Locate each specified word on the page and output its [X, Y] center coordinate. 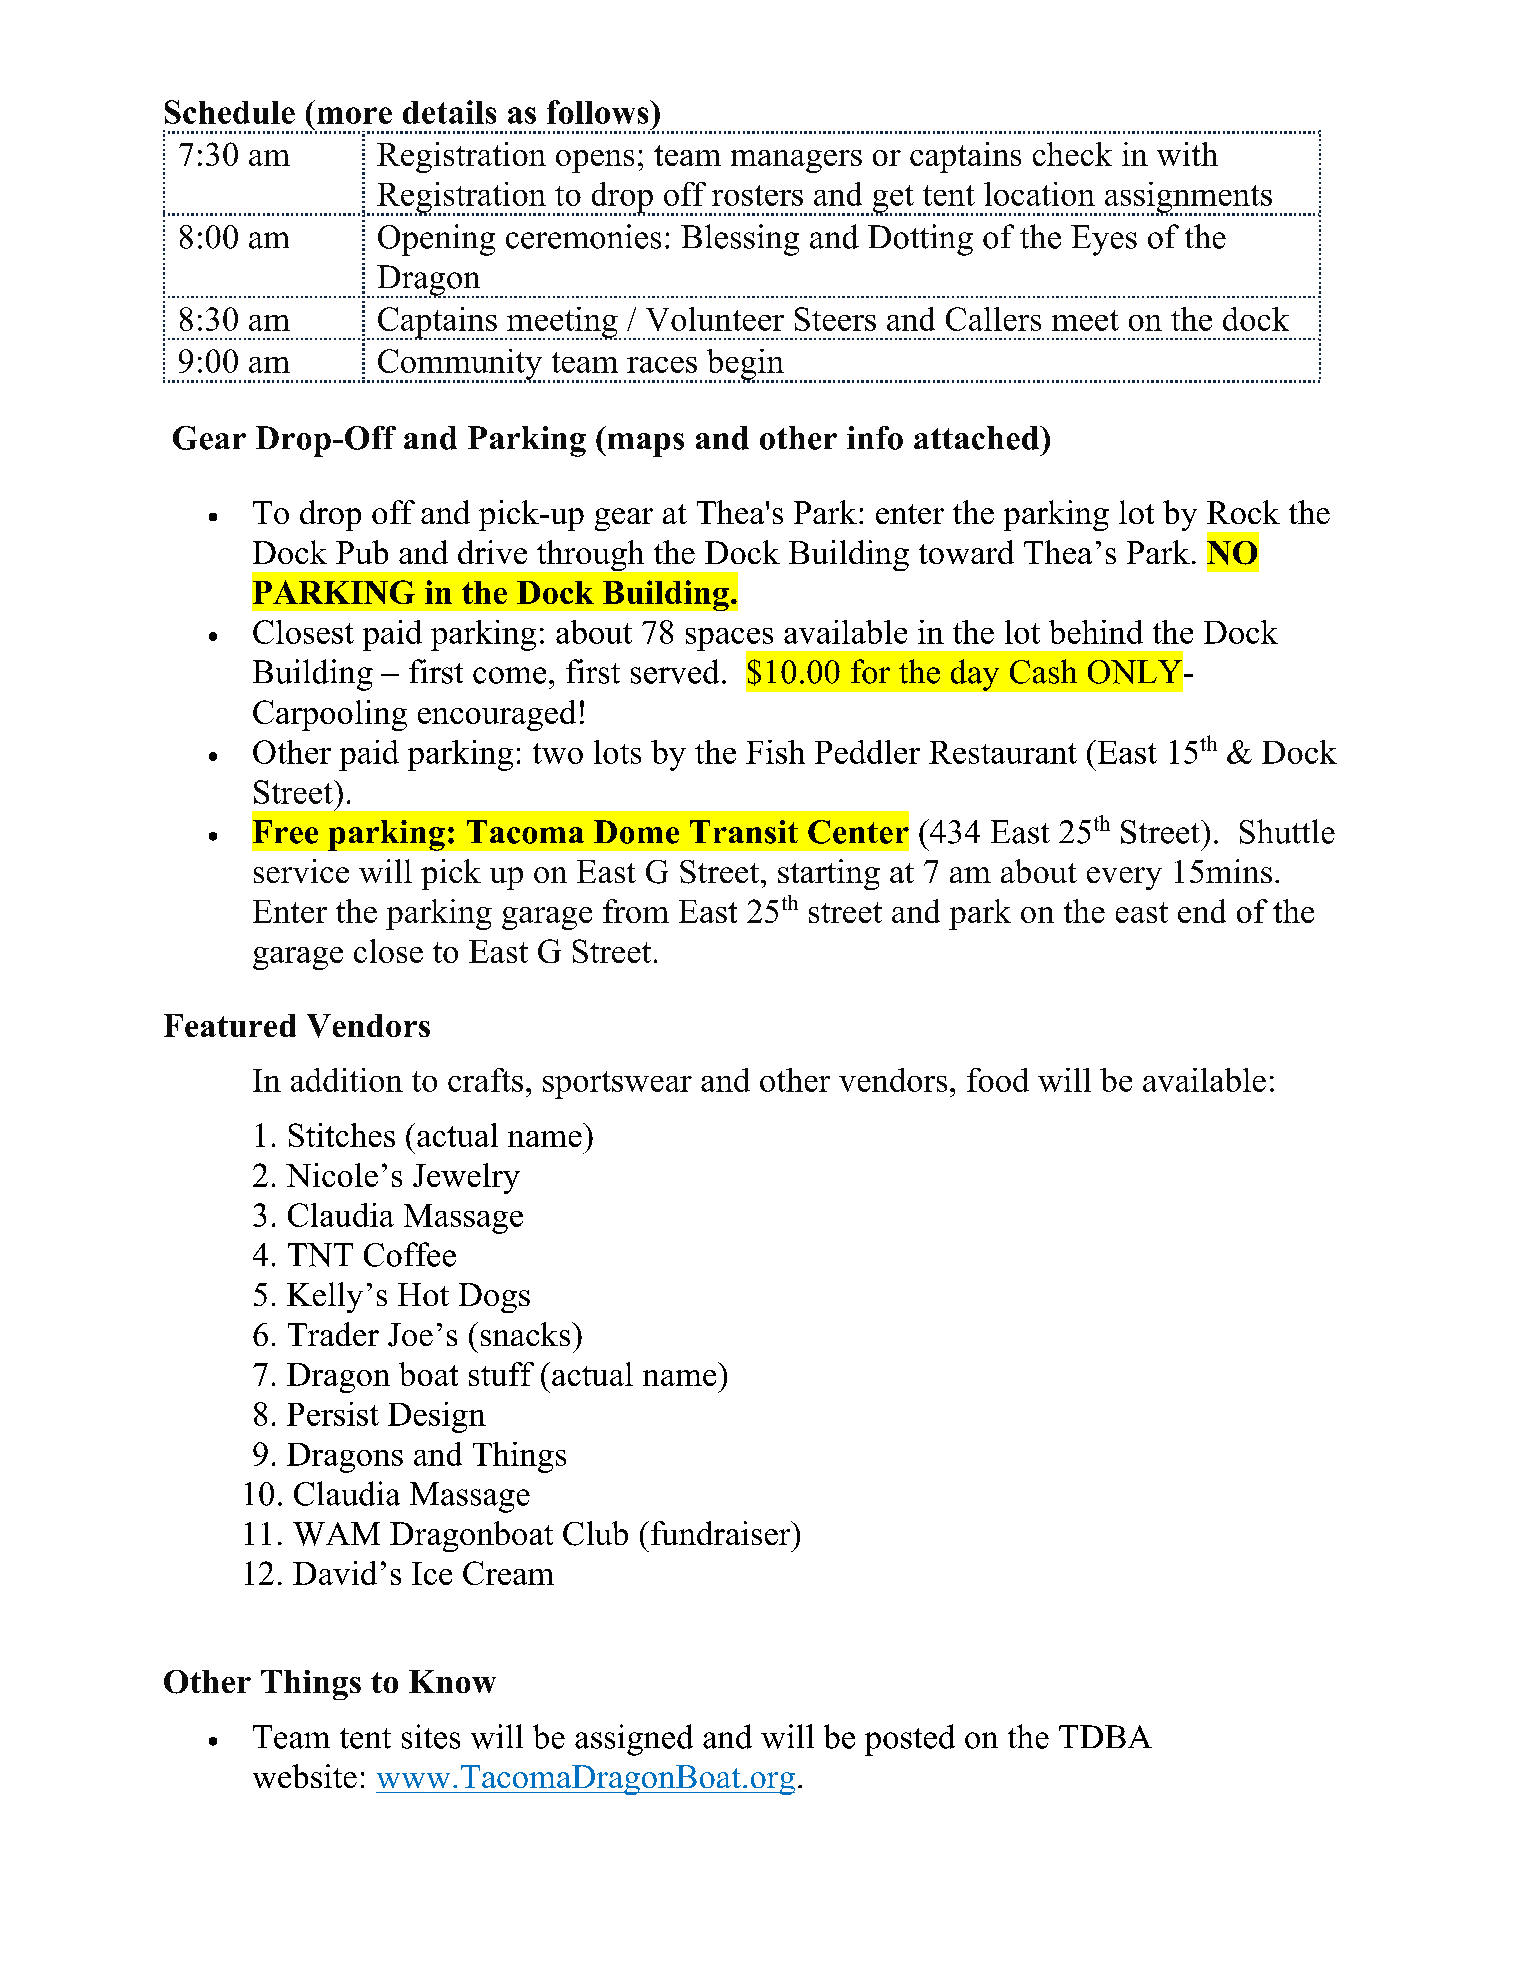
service [301, 871]
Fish [775, 752]
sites [431, 1736]
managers [796, 161]
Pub [362, 552]
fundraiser [722, 1533]
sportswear [617, 1085]
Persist [333, 1414]
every [1124, 878]
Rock [1243, 512]
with [1187, 154]
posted [910, 1740]
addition [347, 1080]
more [354, 115]
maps [644, 445]
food [998, 1080]
